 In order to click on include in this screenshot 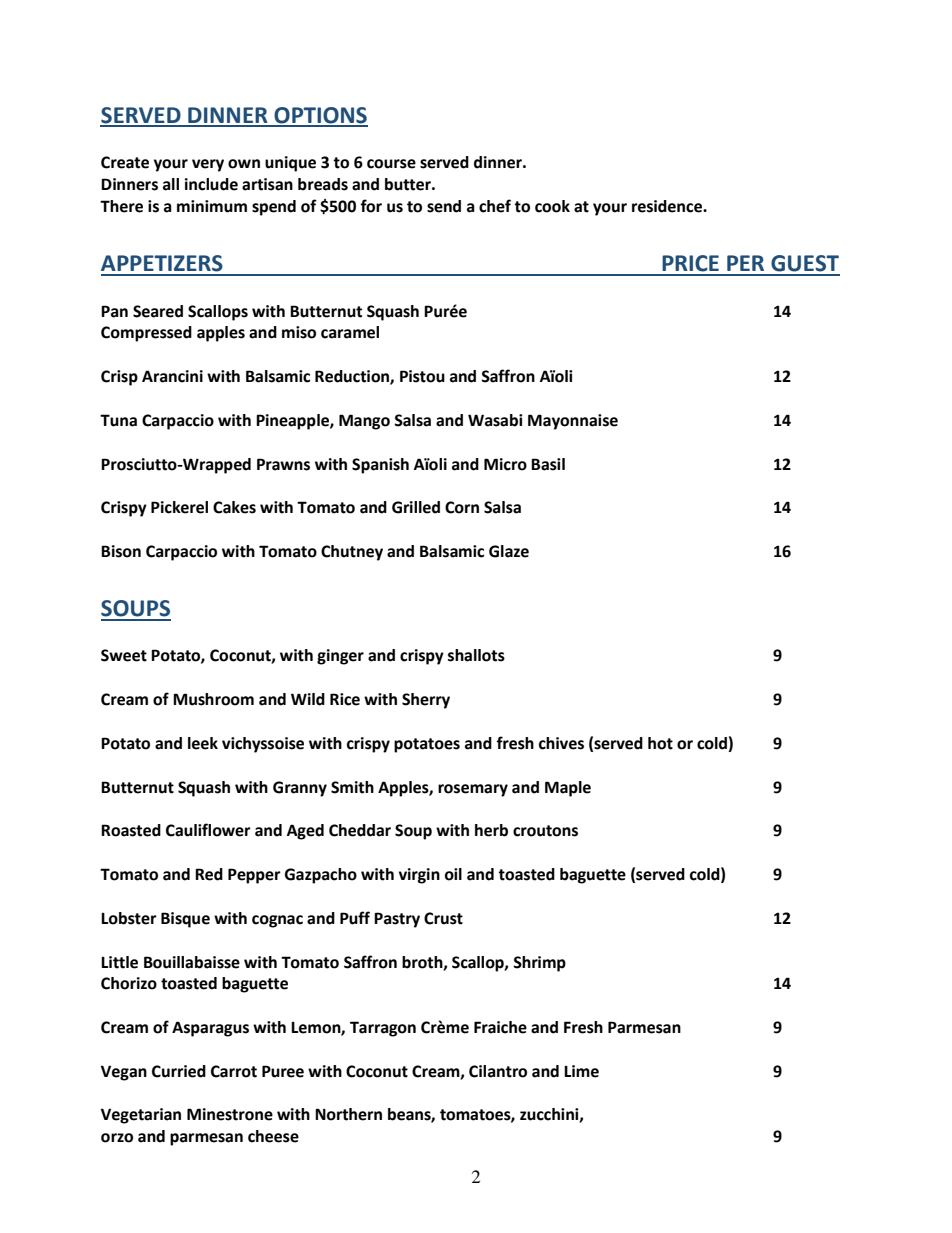, I will do `click(211, 184)`.
